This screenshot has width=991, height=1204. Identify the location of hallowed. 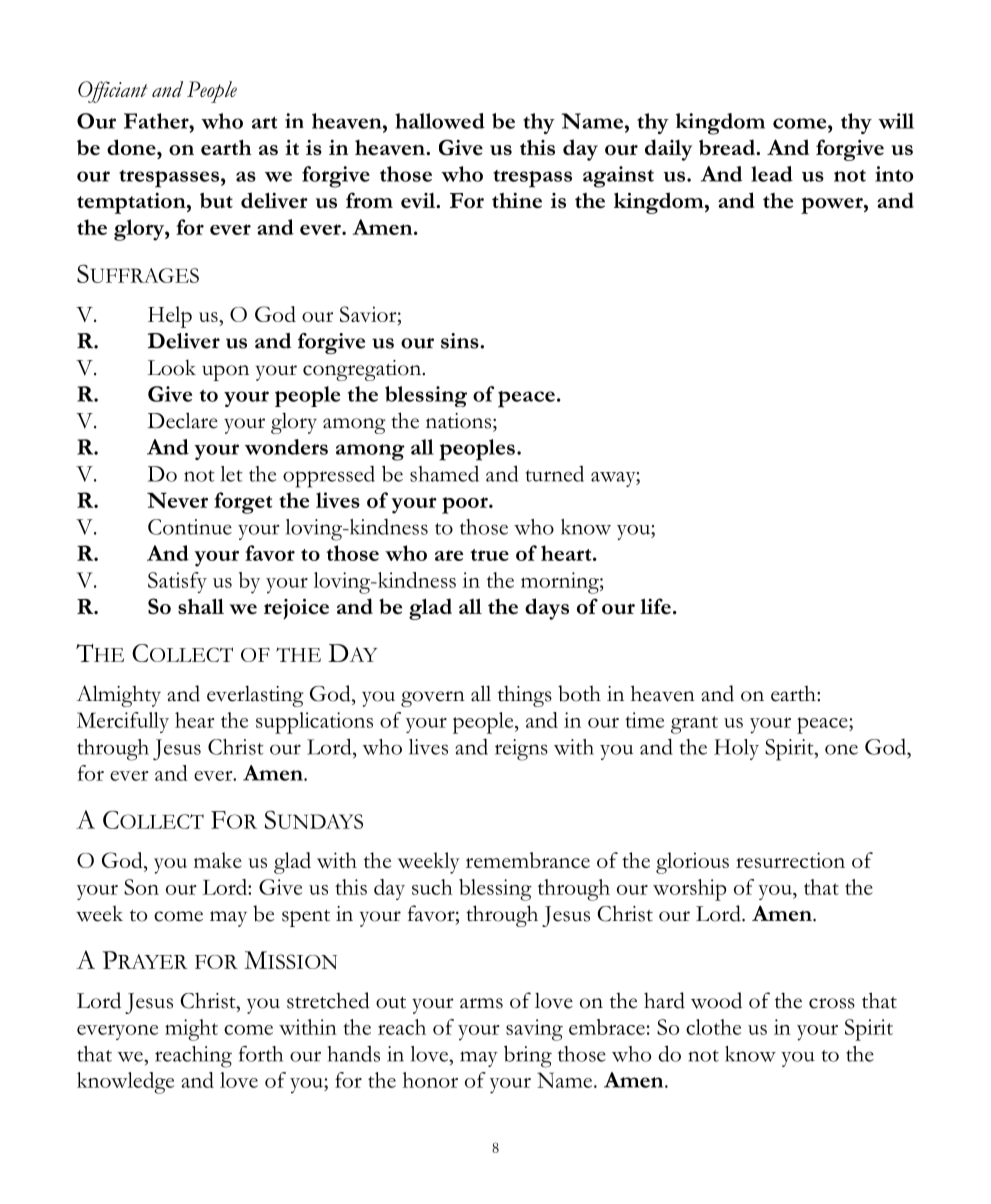
(440, 121).
